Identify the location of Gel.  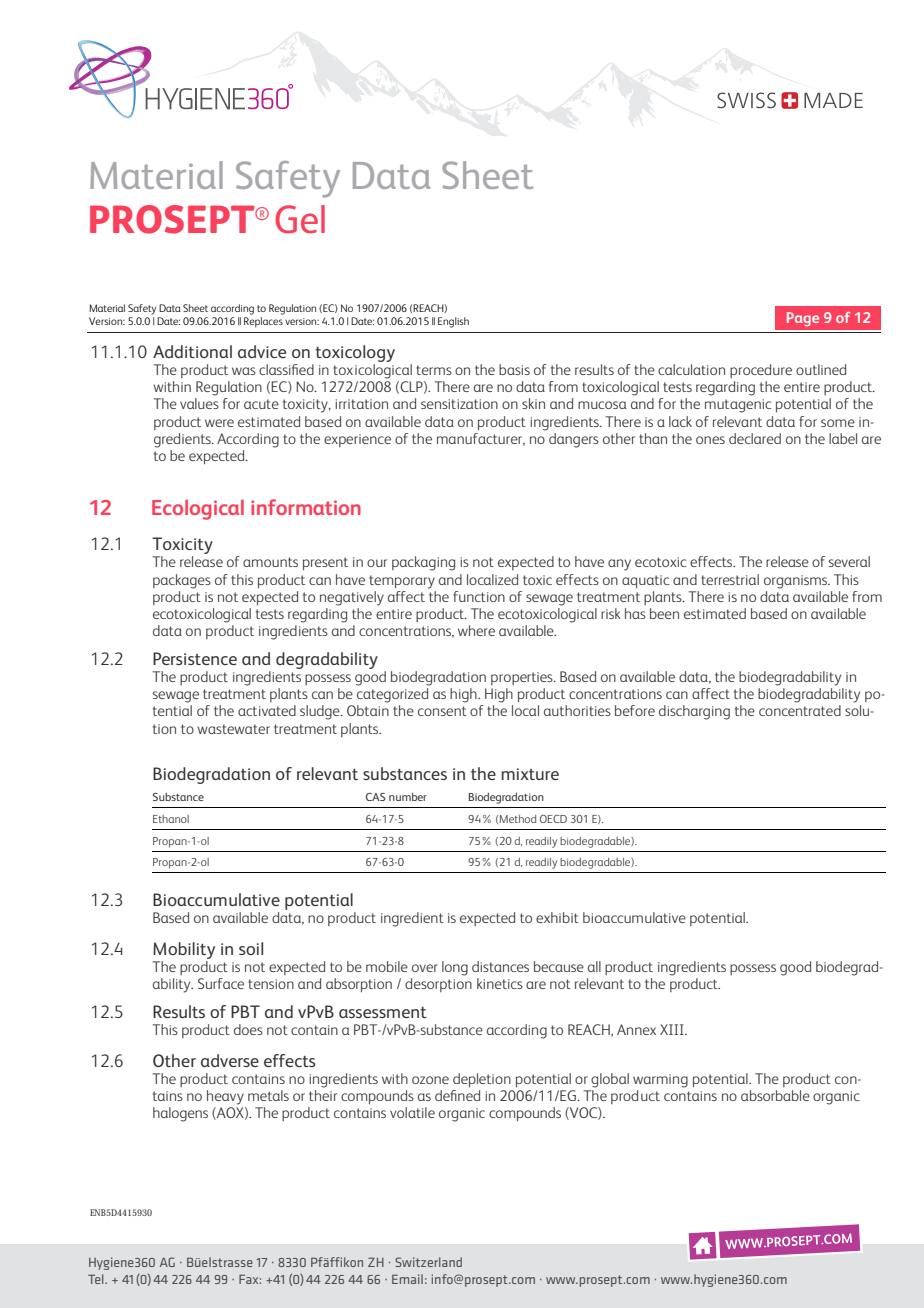
(300, 219).
